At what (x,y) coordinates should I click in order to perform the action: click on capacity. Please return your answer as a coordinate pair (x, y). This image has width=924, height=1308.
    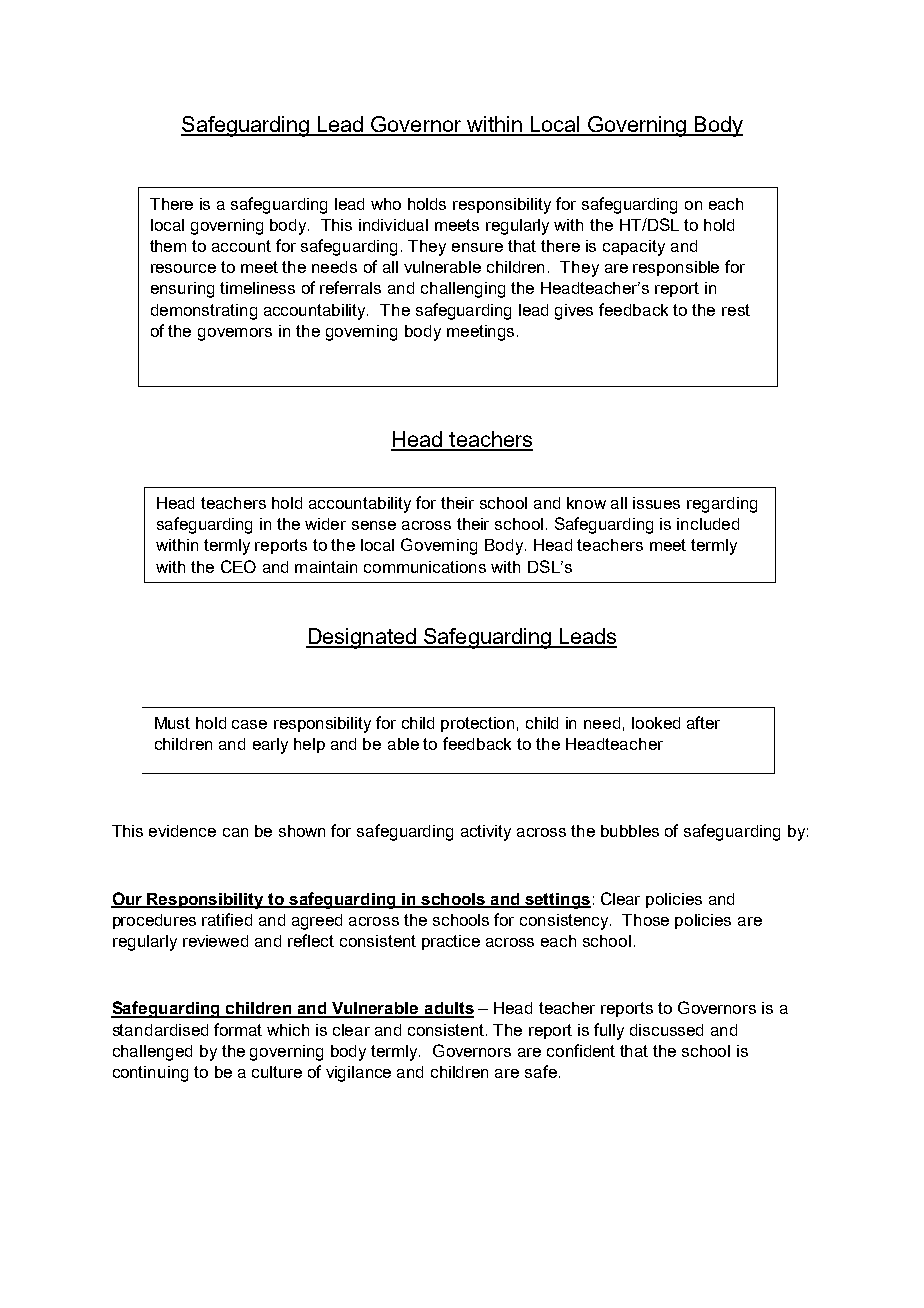
    Looking at the image, I should click on (634, 248).
